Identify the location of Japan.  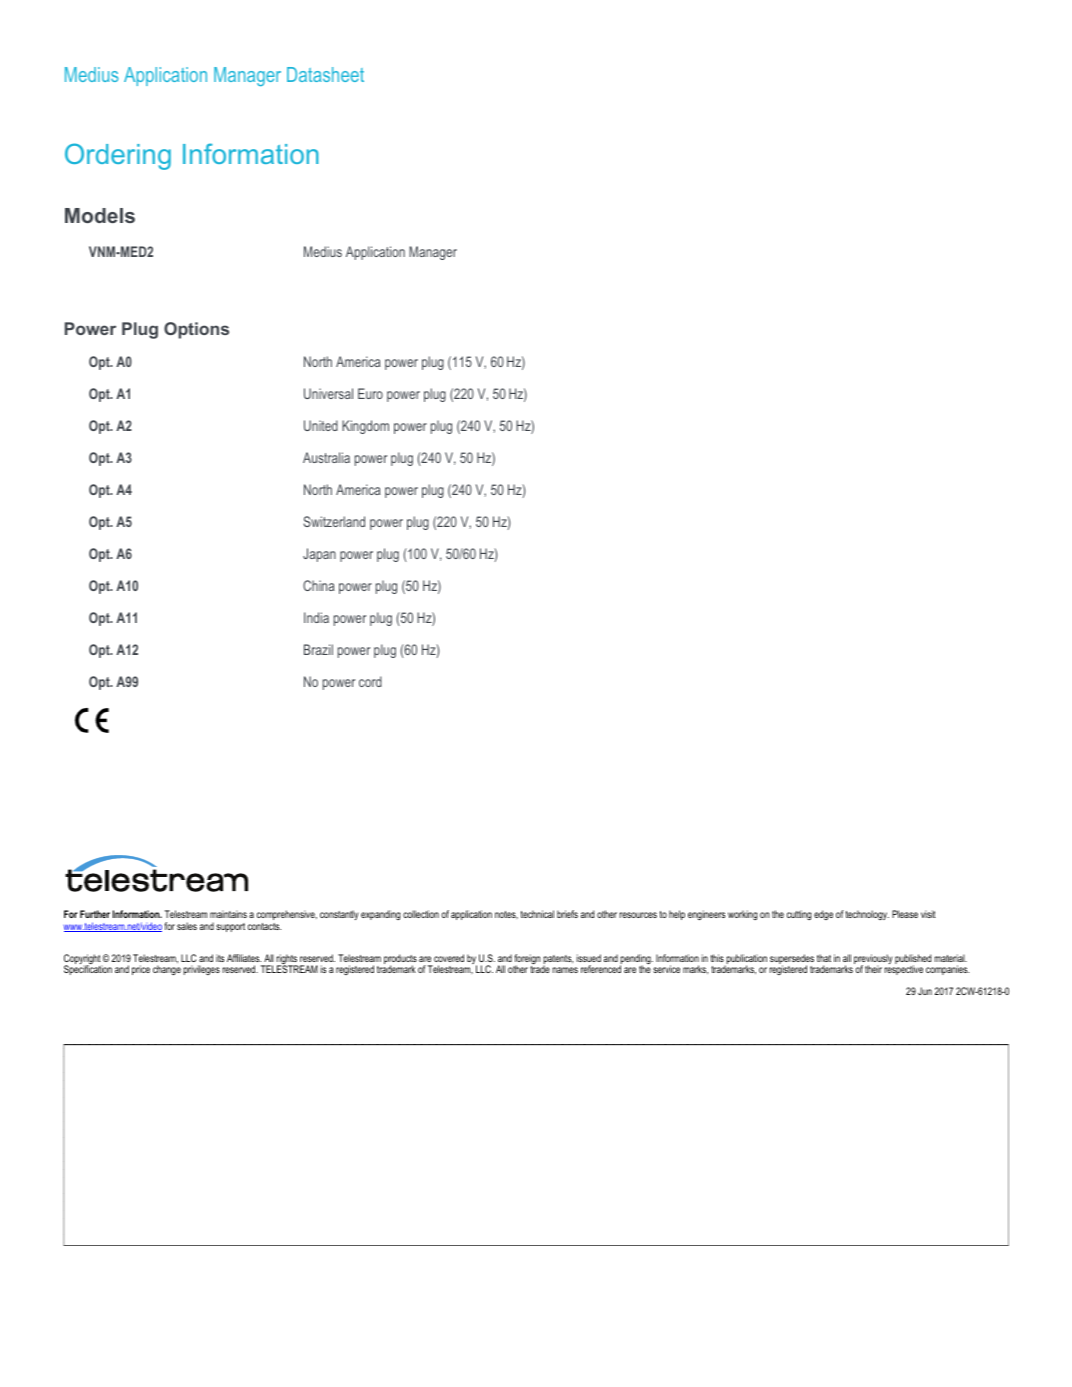
(319, 555).
